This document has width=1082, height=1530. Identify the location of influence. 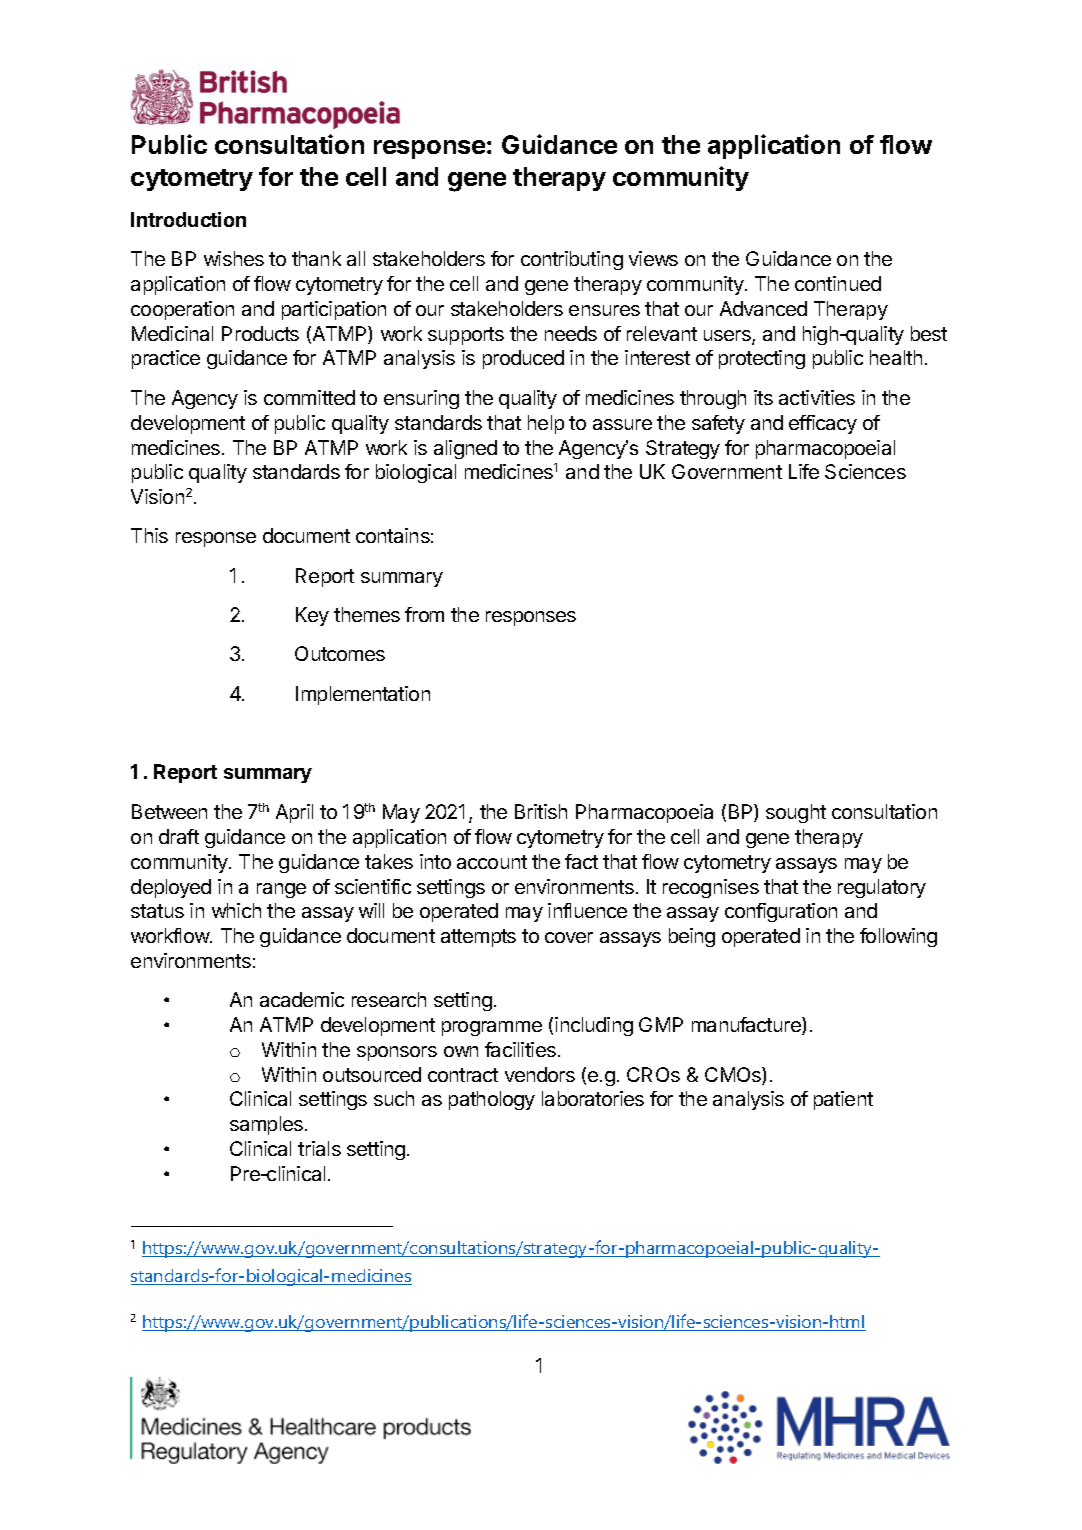
(587, 910).
